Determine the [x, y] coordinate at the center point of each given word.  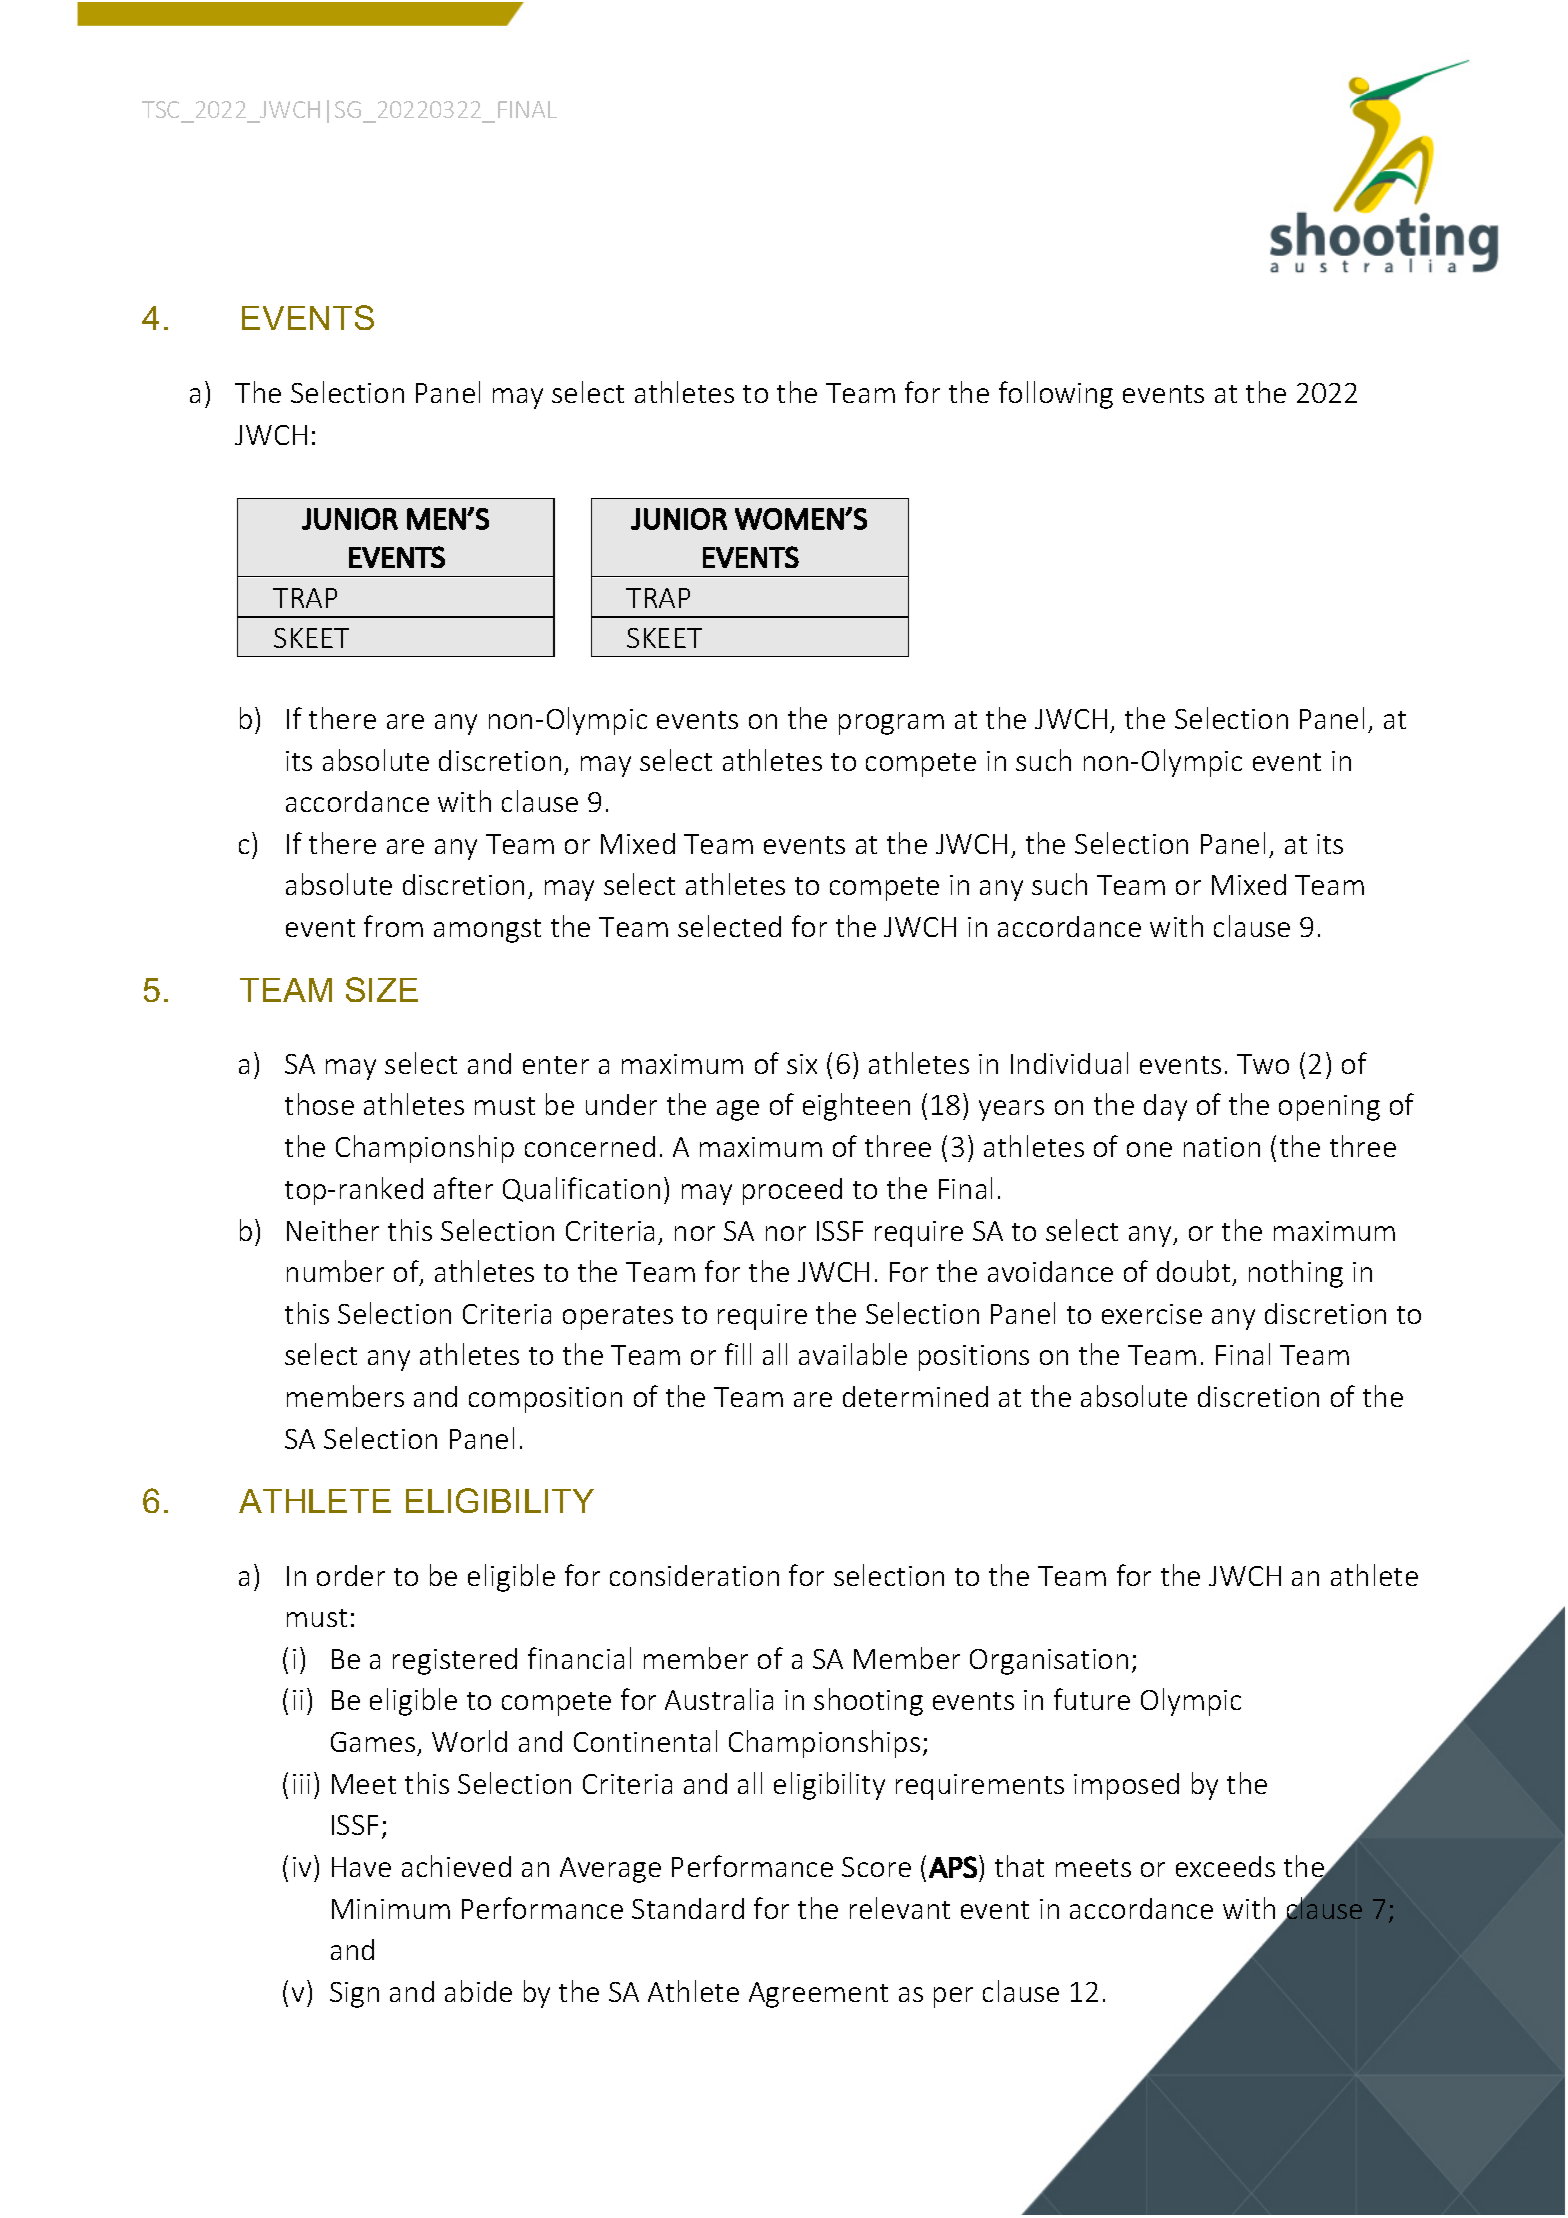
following [1056, 395]
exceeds [1225, 1866]
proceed [792, 1191]
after [463, 1188]
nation [1222, 1147]
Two [1263, 1064]
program [891, 724]
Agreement [818, 1995]
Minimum [391, 1909]
